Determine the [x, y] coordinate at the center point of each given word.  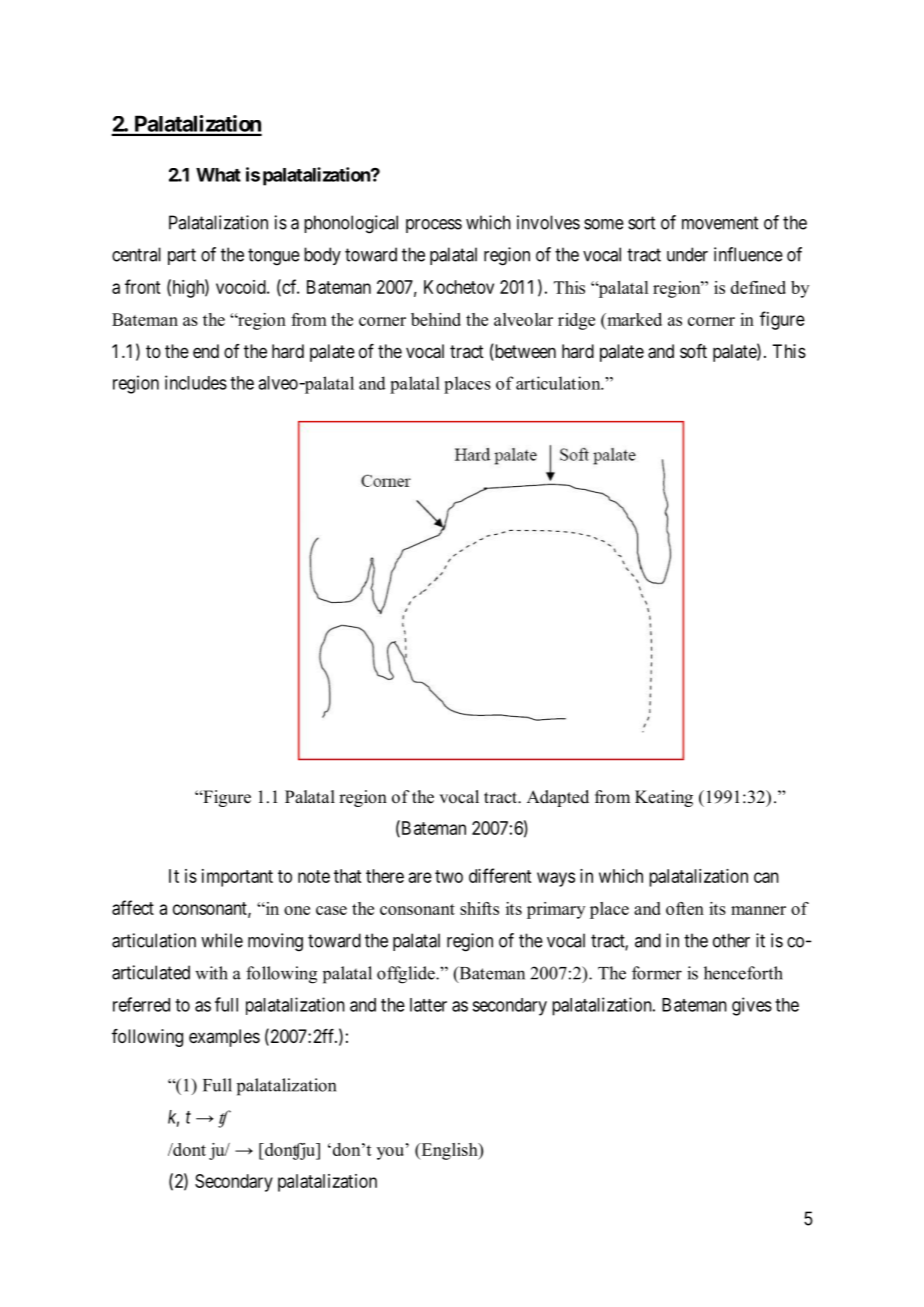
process [434, 226]
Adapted [558, 798]
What [218, 175]
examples [224, 1038]
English [449, 1151]
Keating [664, 798]
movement [720, 223]
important [237, 878]
